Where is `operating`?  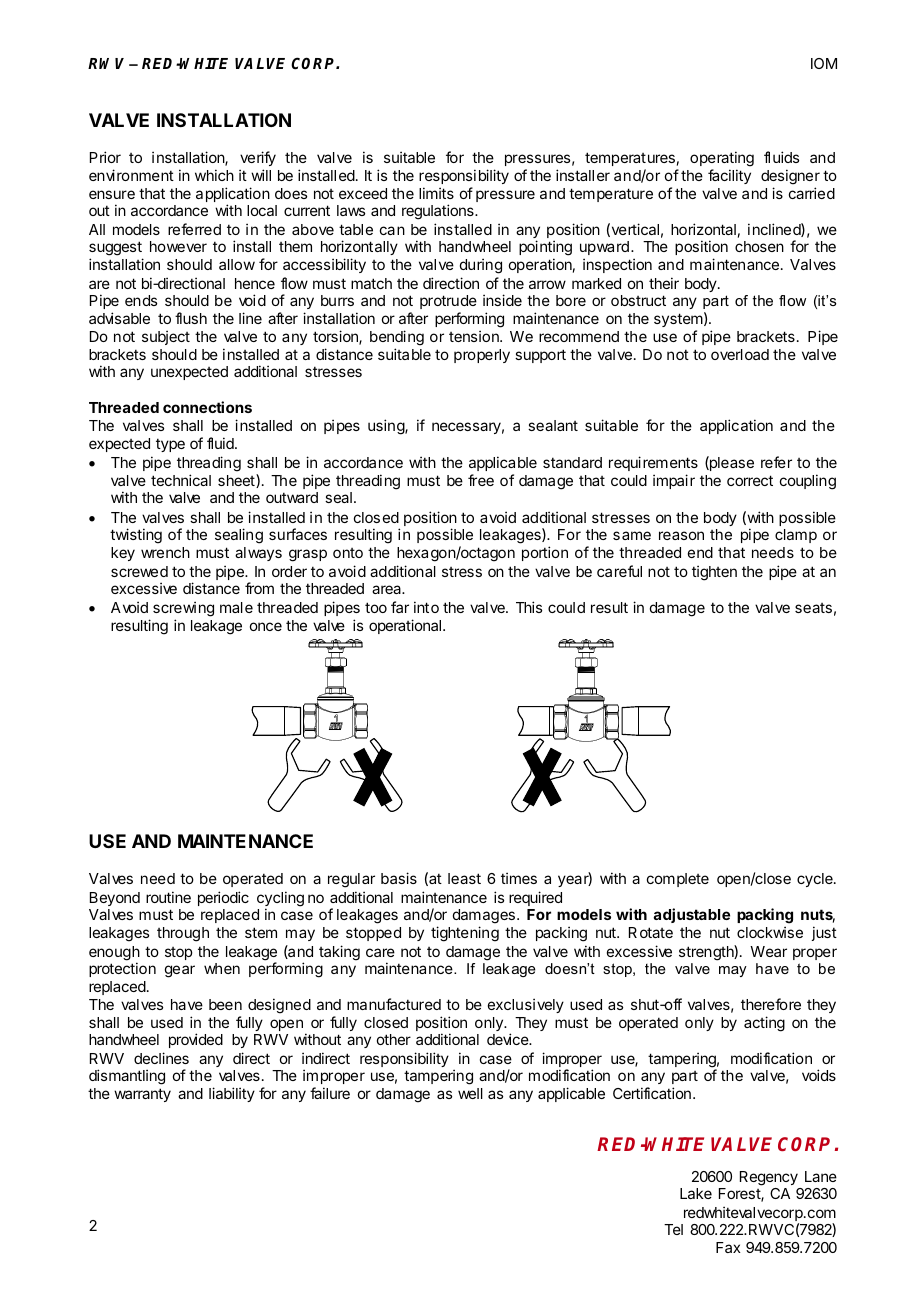 operating is located at coordinates (722, 159).
